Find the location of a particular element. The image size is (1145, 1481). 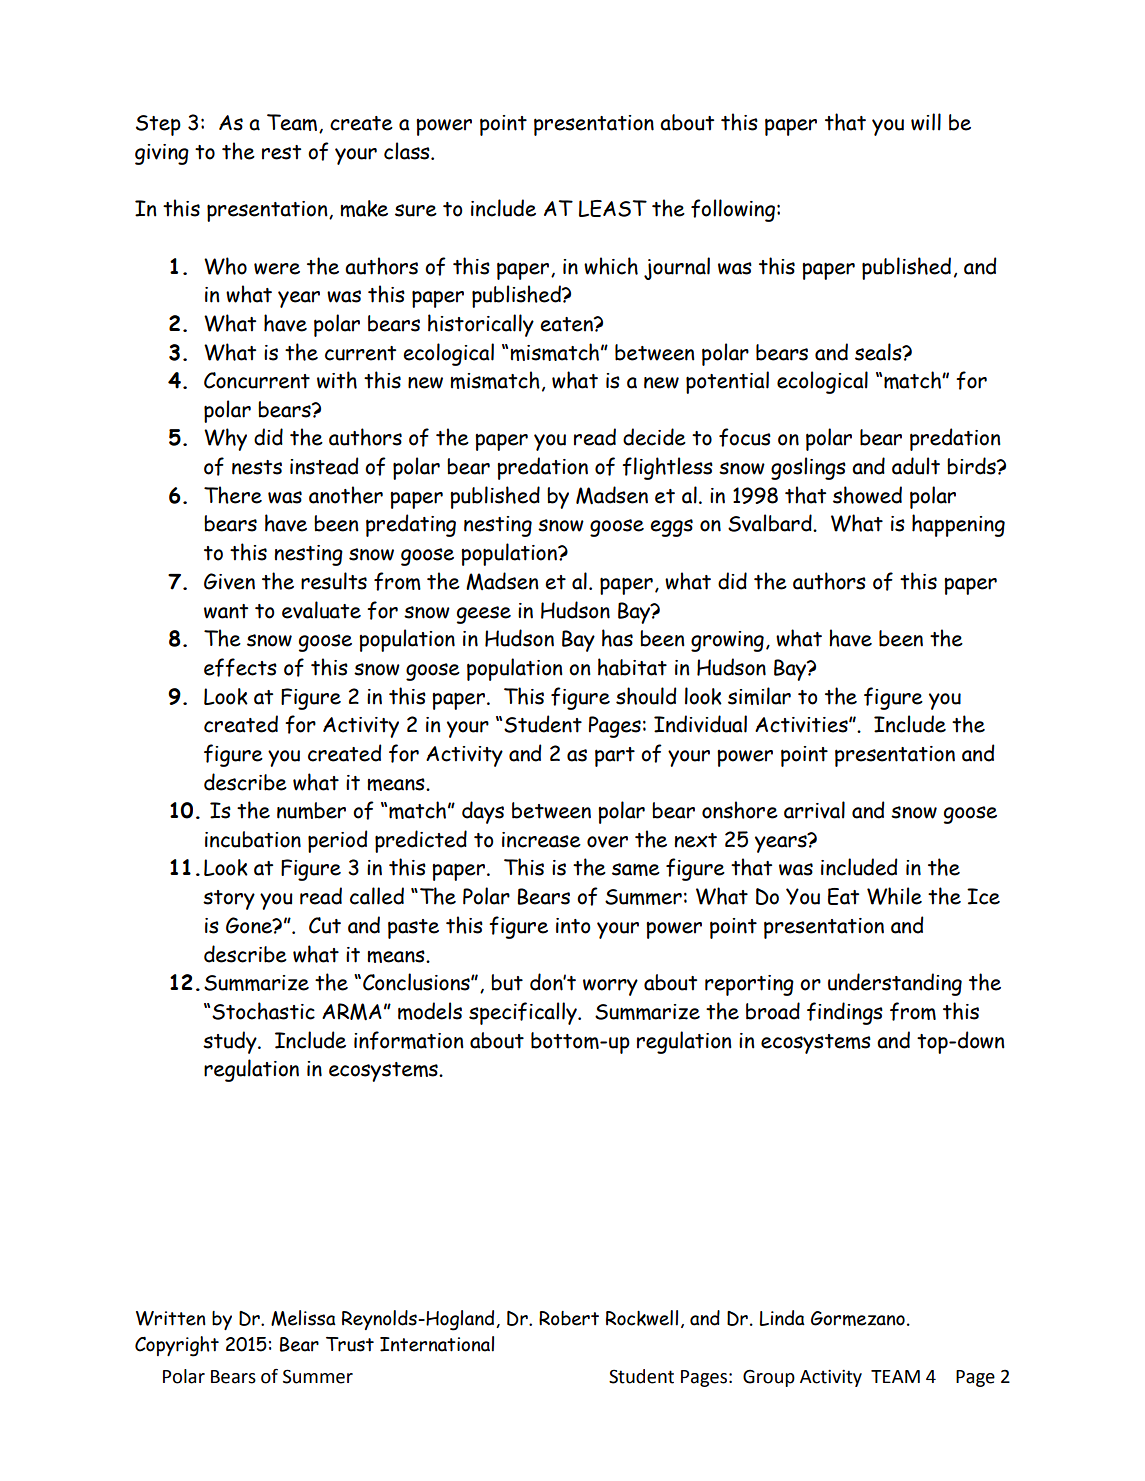

into is located at coordinates (573, 926).
